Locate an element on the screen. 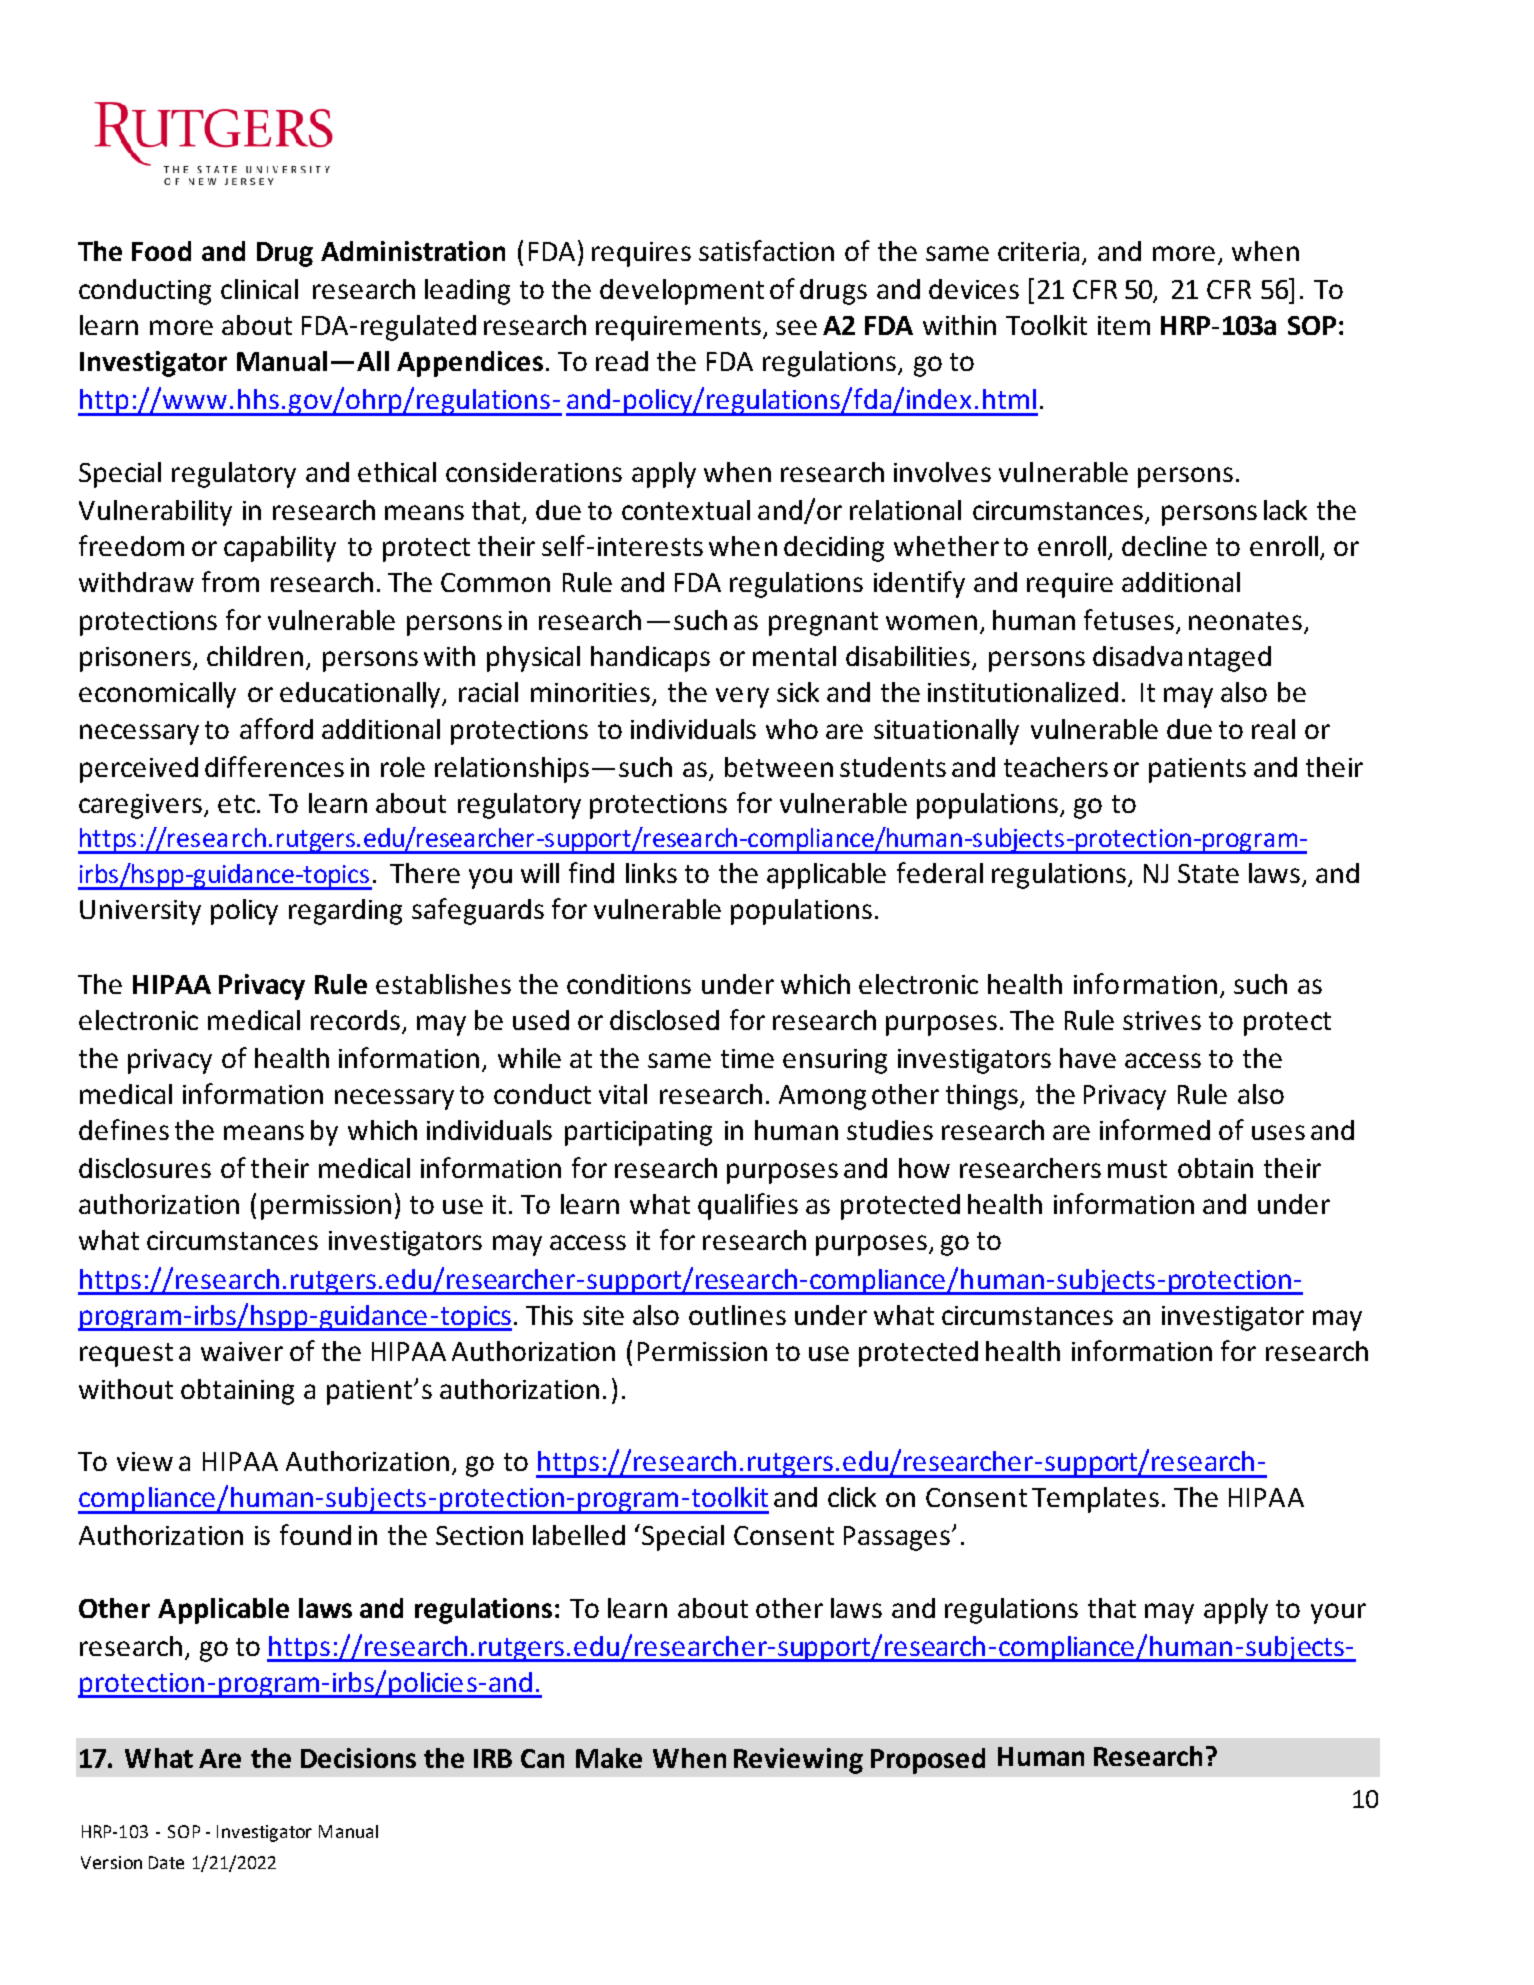  Templates is located at coordinates (1095, 1500).
